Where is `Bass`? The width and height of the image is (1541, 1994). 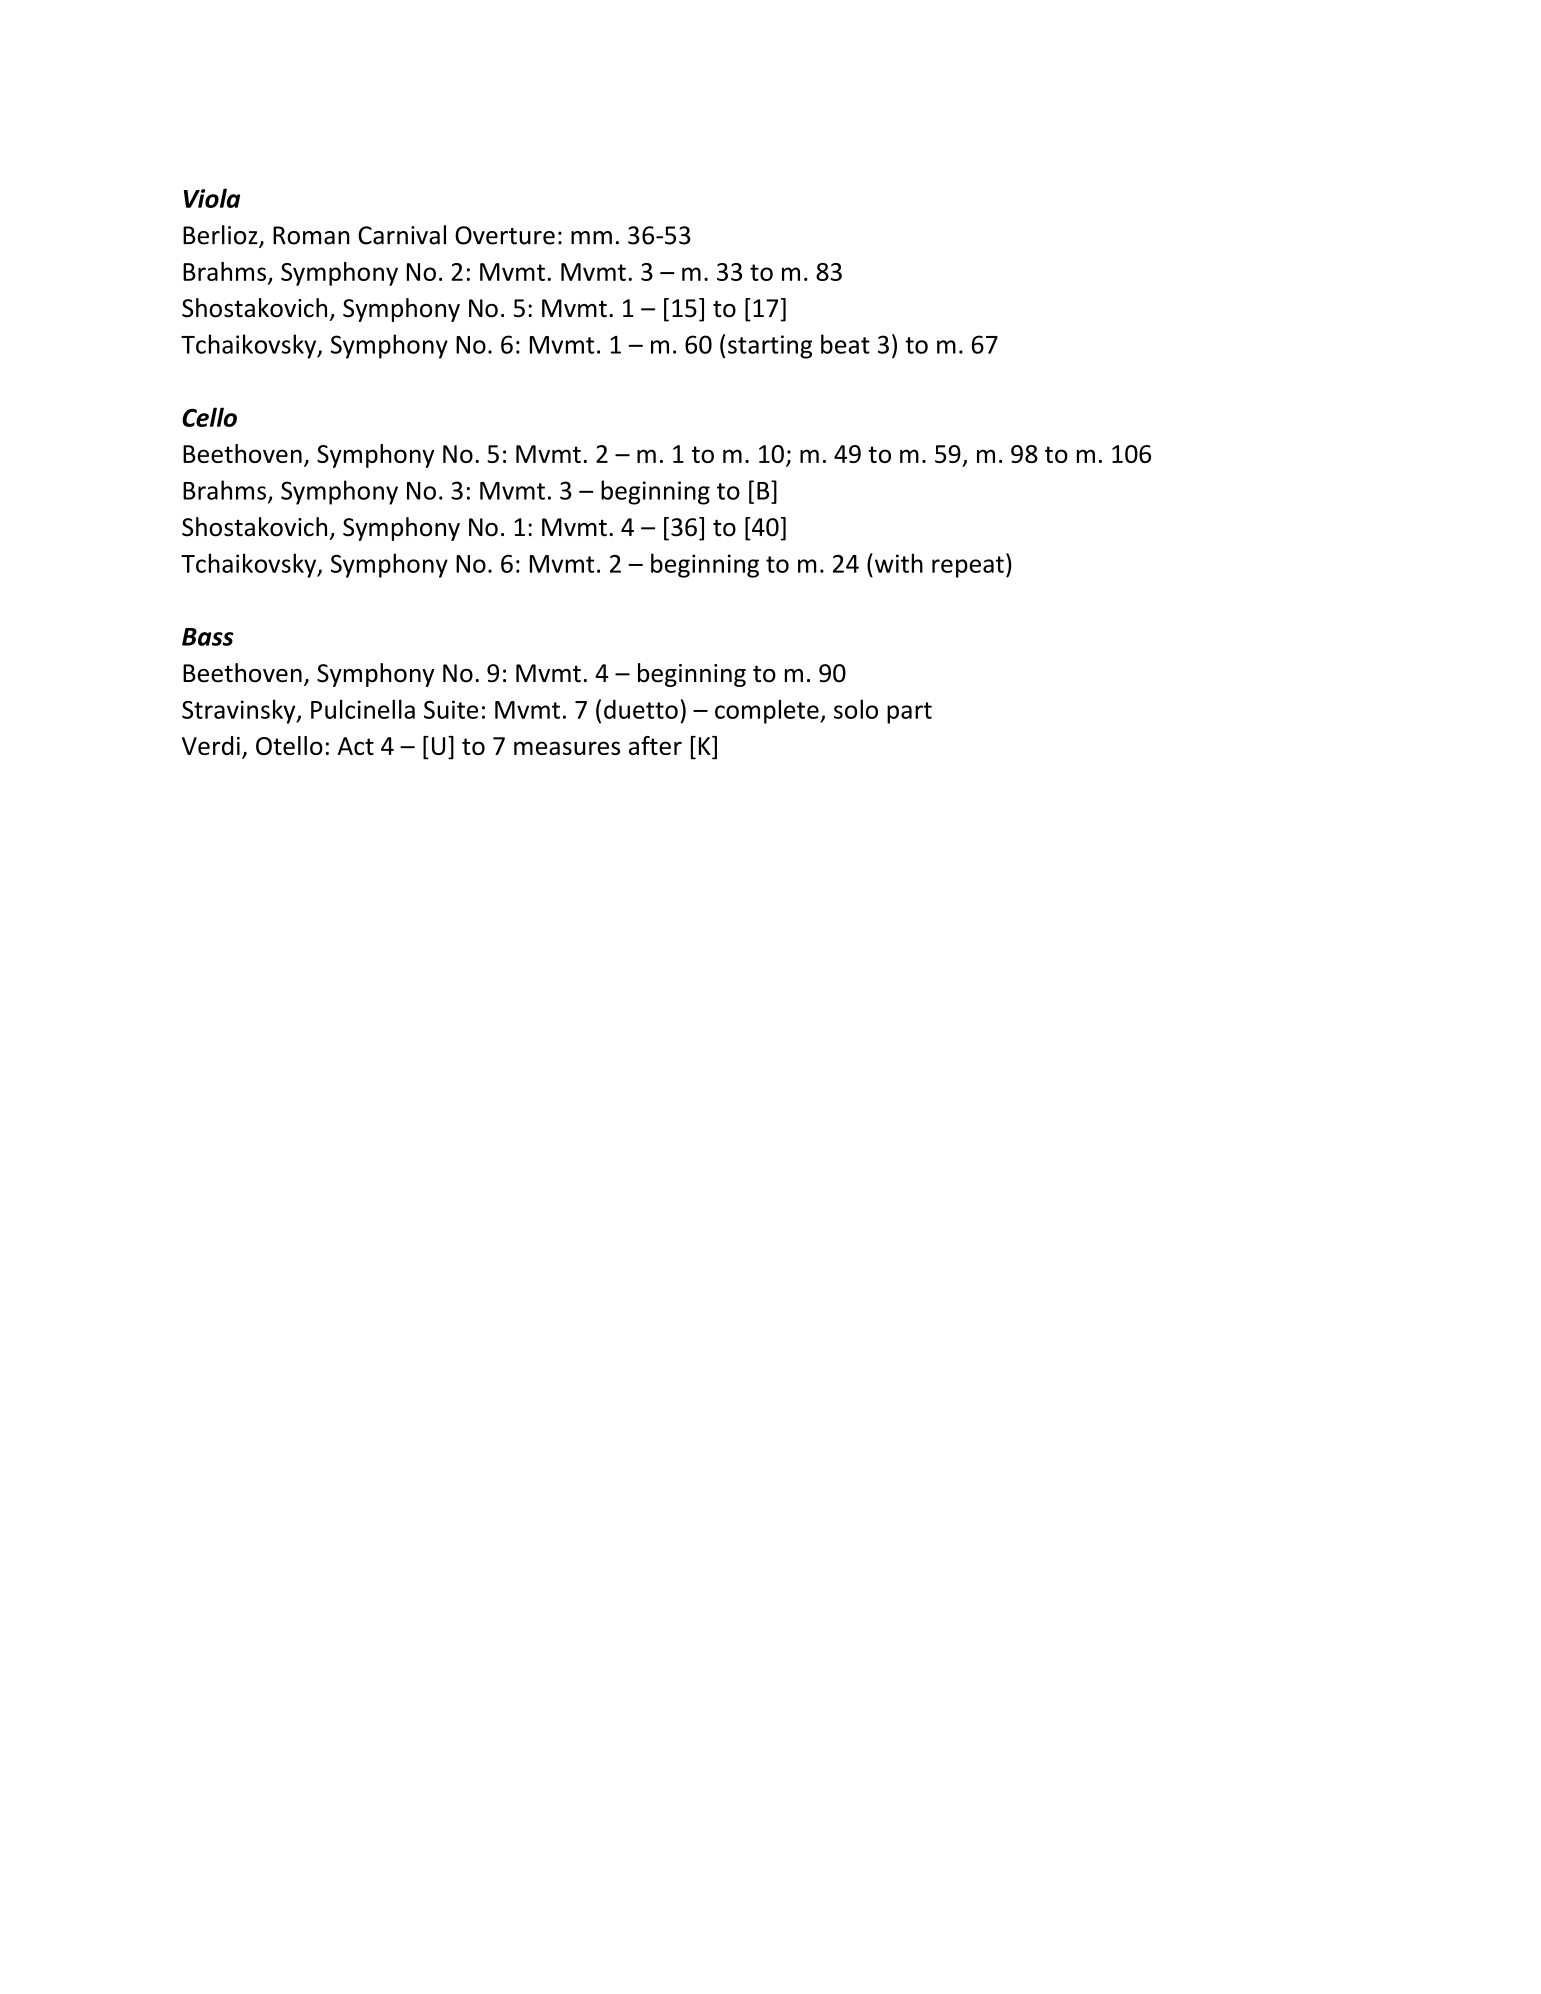
Bass is located at coordinates (208, 637).
